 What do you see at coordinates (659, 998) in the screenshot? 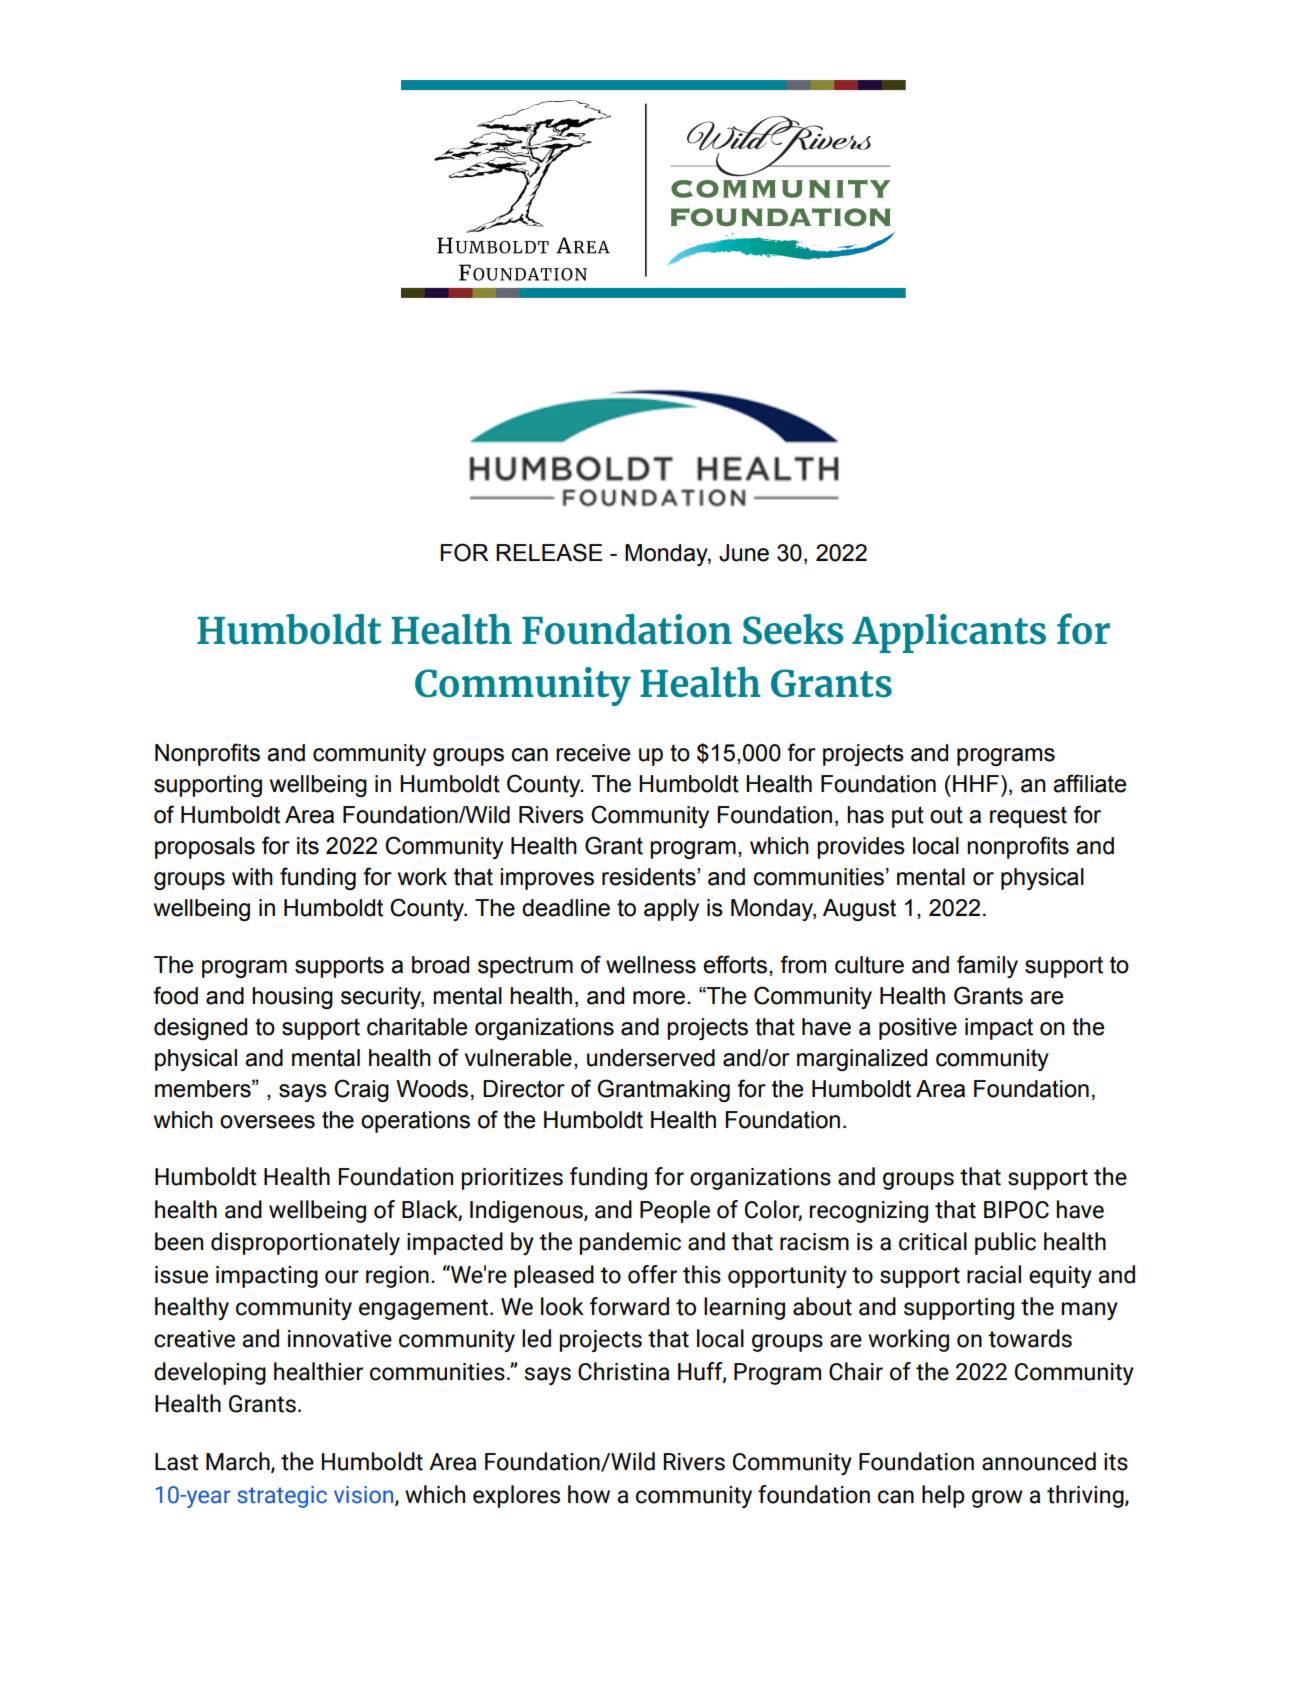
I see `more` at bounding box center [659, 998].
